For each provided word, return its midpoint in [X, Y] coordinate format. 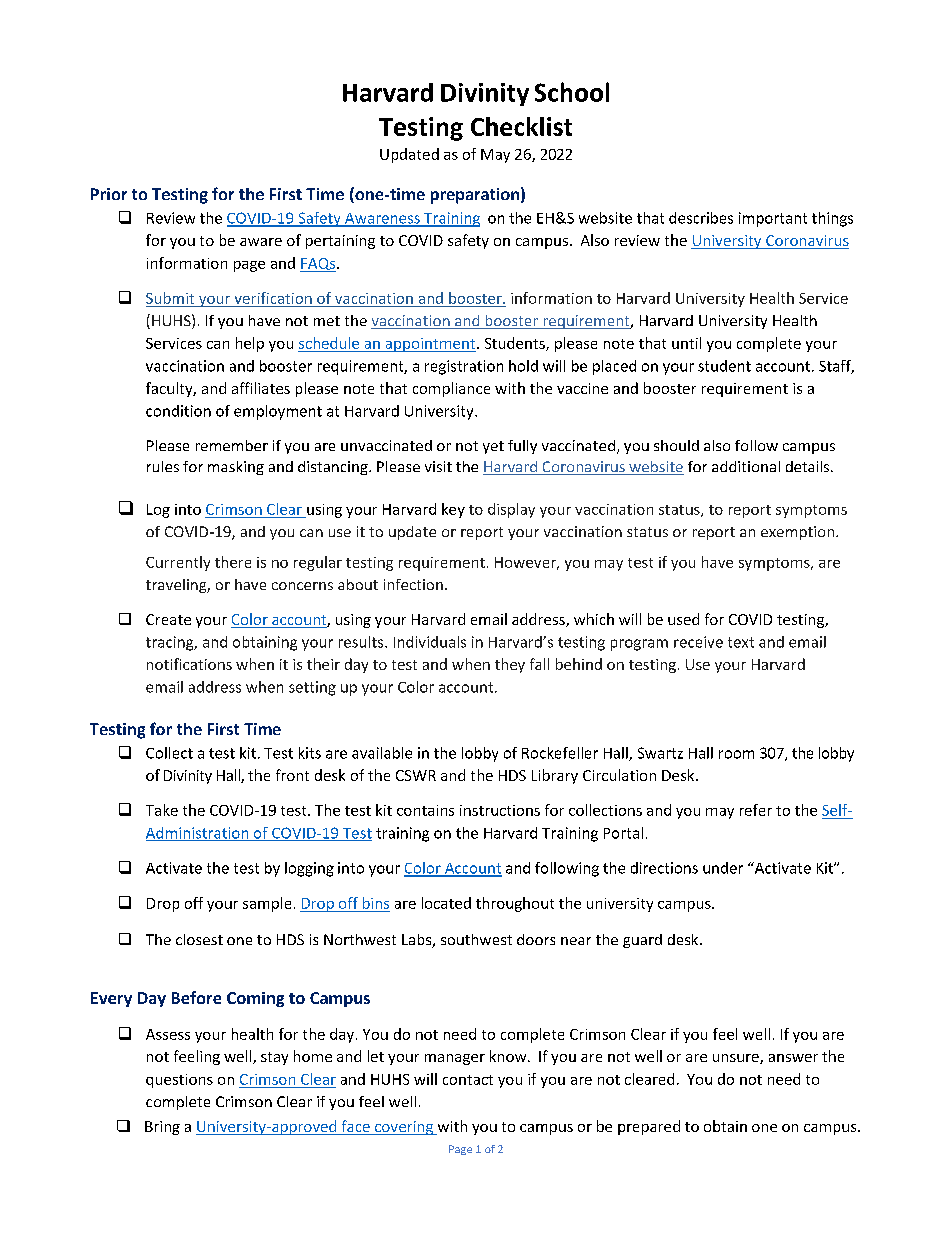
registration [464, 367]
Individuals [430, 642]
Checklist [521, 126]
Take [162, 810]
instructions [500, 810]
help [250, 344]
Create [168, 619]
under [723, 868]
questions [179, 1081]
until [686, 343]
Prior [109, 194]
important [773, 219]
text [741, 642]
